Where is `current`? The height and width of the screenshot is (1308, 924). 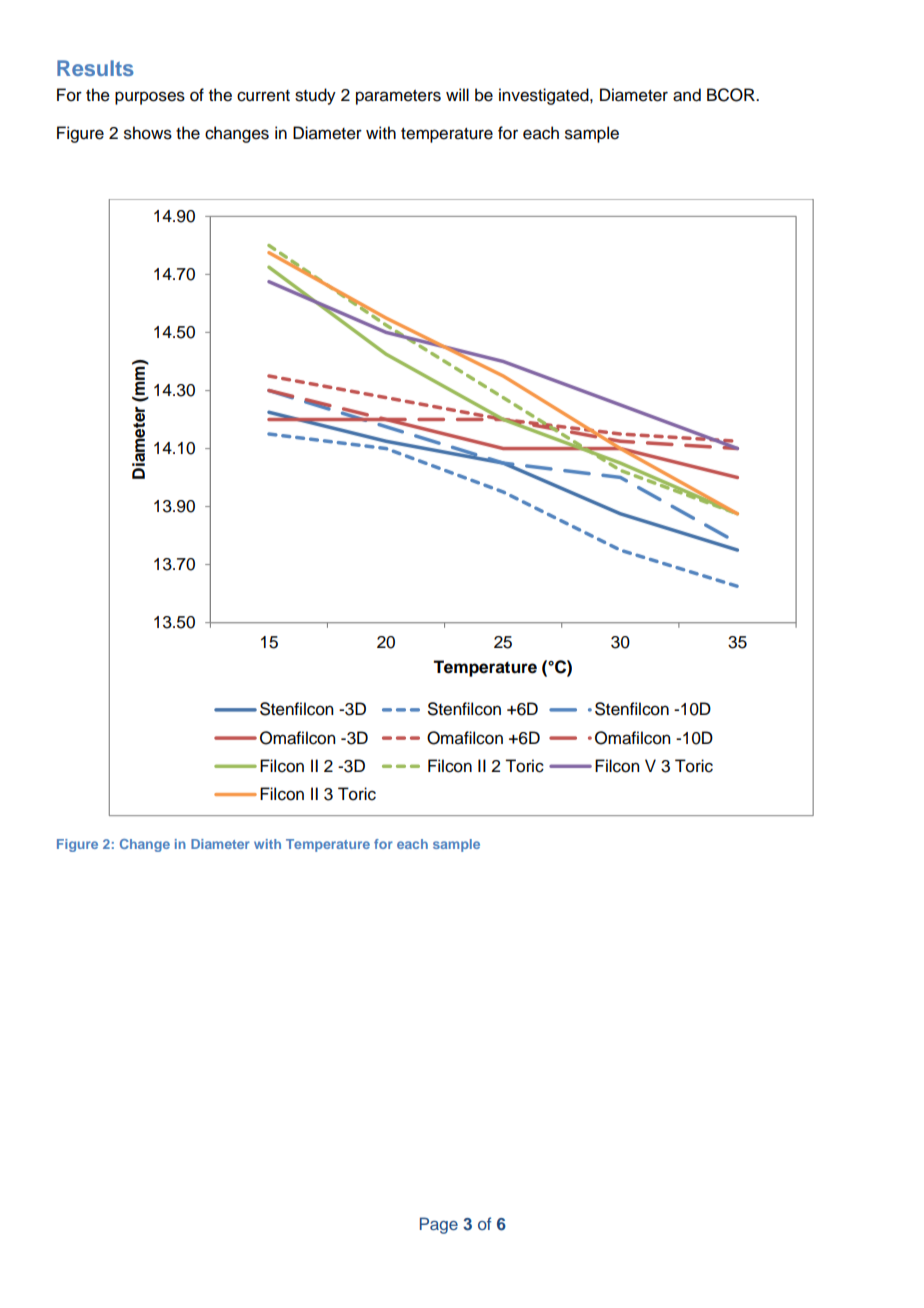
current is located at coordinates (263, 96).
